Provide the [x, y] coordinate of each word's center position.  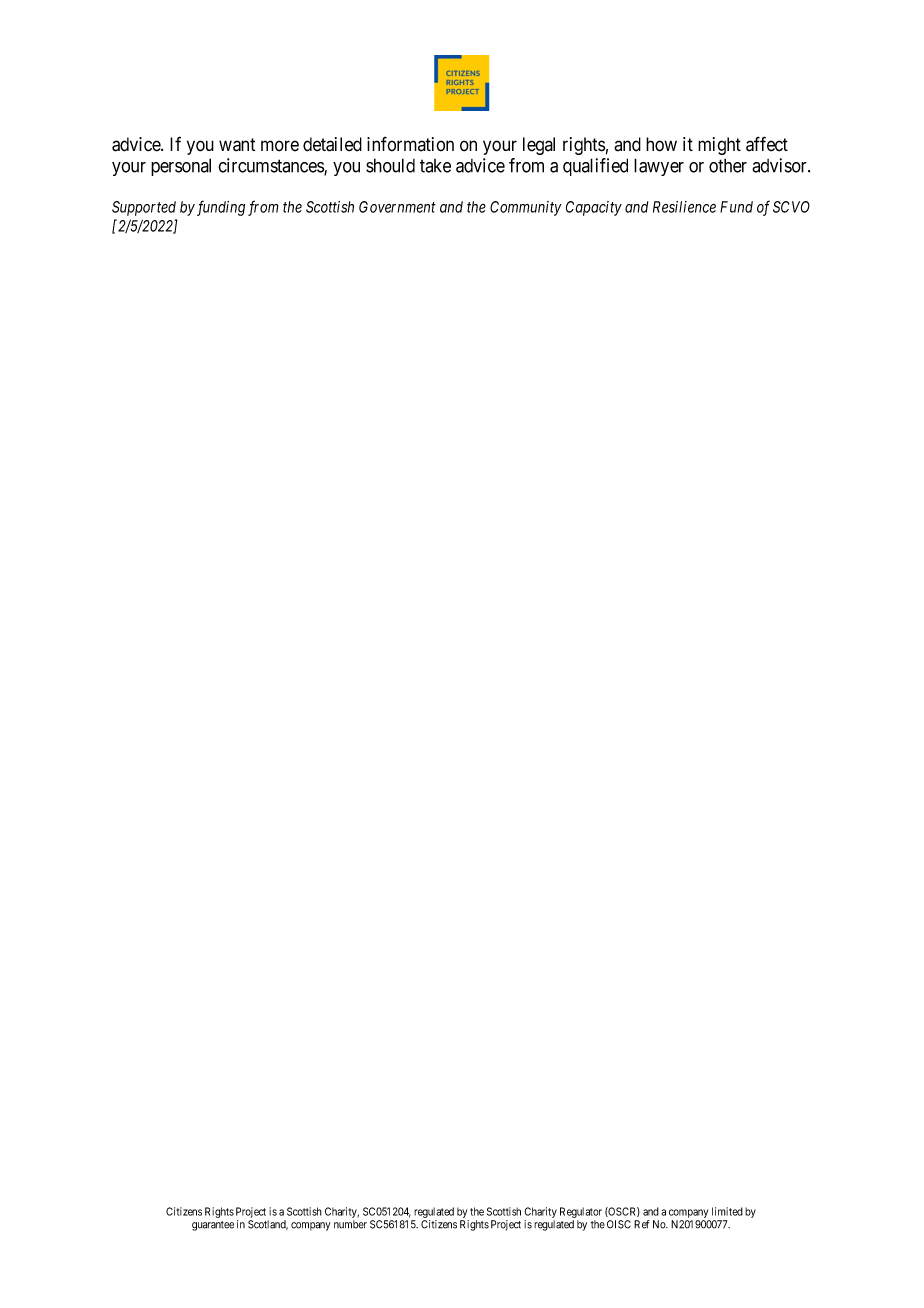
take [435, 166]
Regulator [581, 1212]
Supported [144, 208]
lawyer [659, 167]
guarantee [213, 1226]
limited [727, 1211]
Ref [642, 1224]
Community [526, 208]
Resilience [684, 207]
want [237, 145]
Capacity [594, 208]
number [350, 1224]
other [728, 165]
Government [397, 207]
